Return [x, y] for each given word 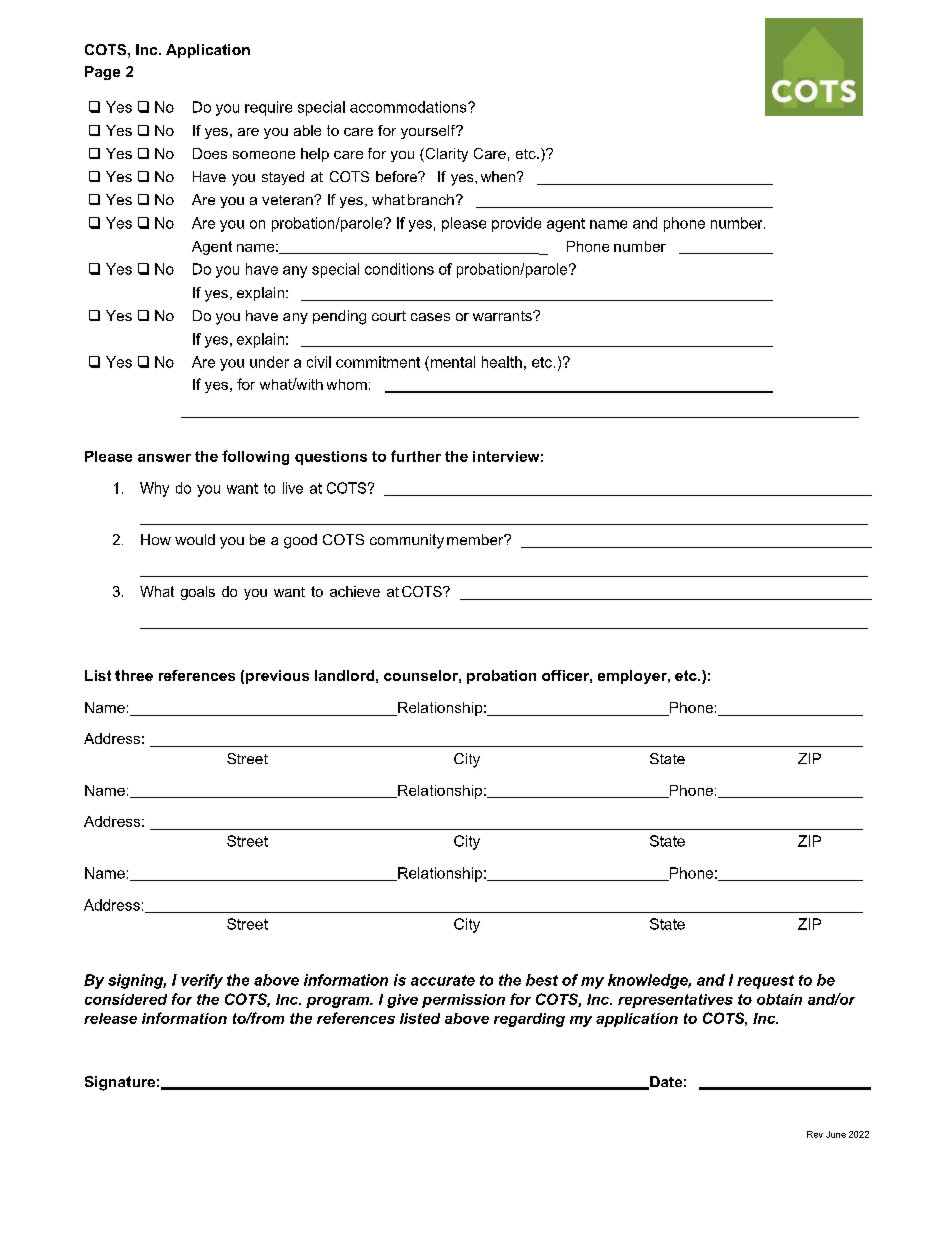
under [269, 362]
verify [202, 981]
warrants [503, 316]
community [407, 541]
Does [210, 153]
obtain [779, 999]
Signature [120, 1083]
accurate [443, 980]
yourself [429, 132]
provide [516, 224]
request [765, 982]
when [499, 176]
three [134, 675]
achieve [355, 591]
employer [633, 677]
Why [154, 489]
